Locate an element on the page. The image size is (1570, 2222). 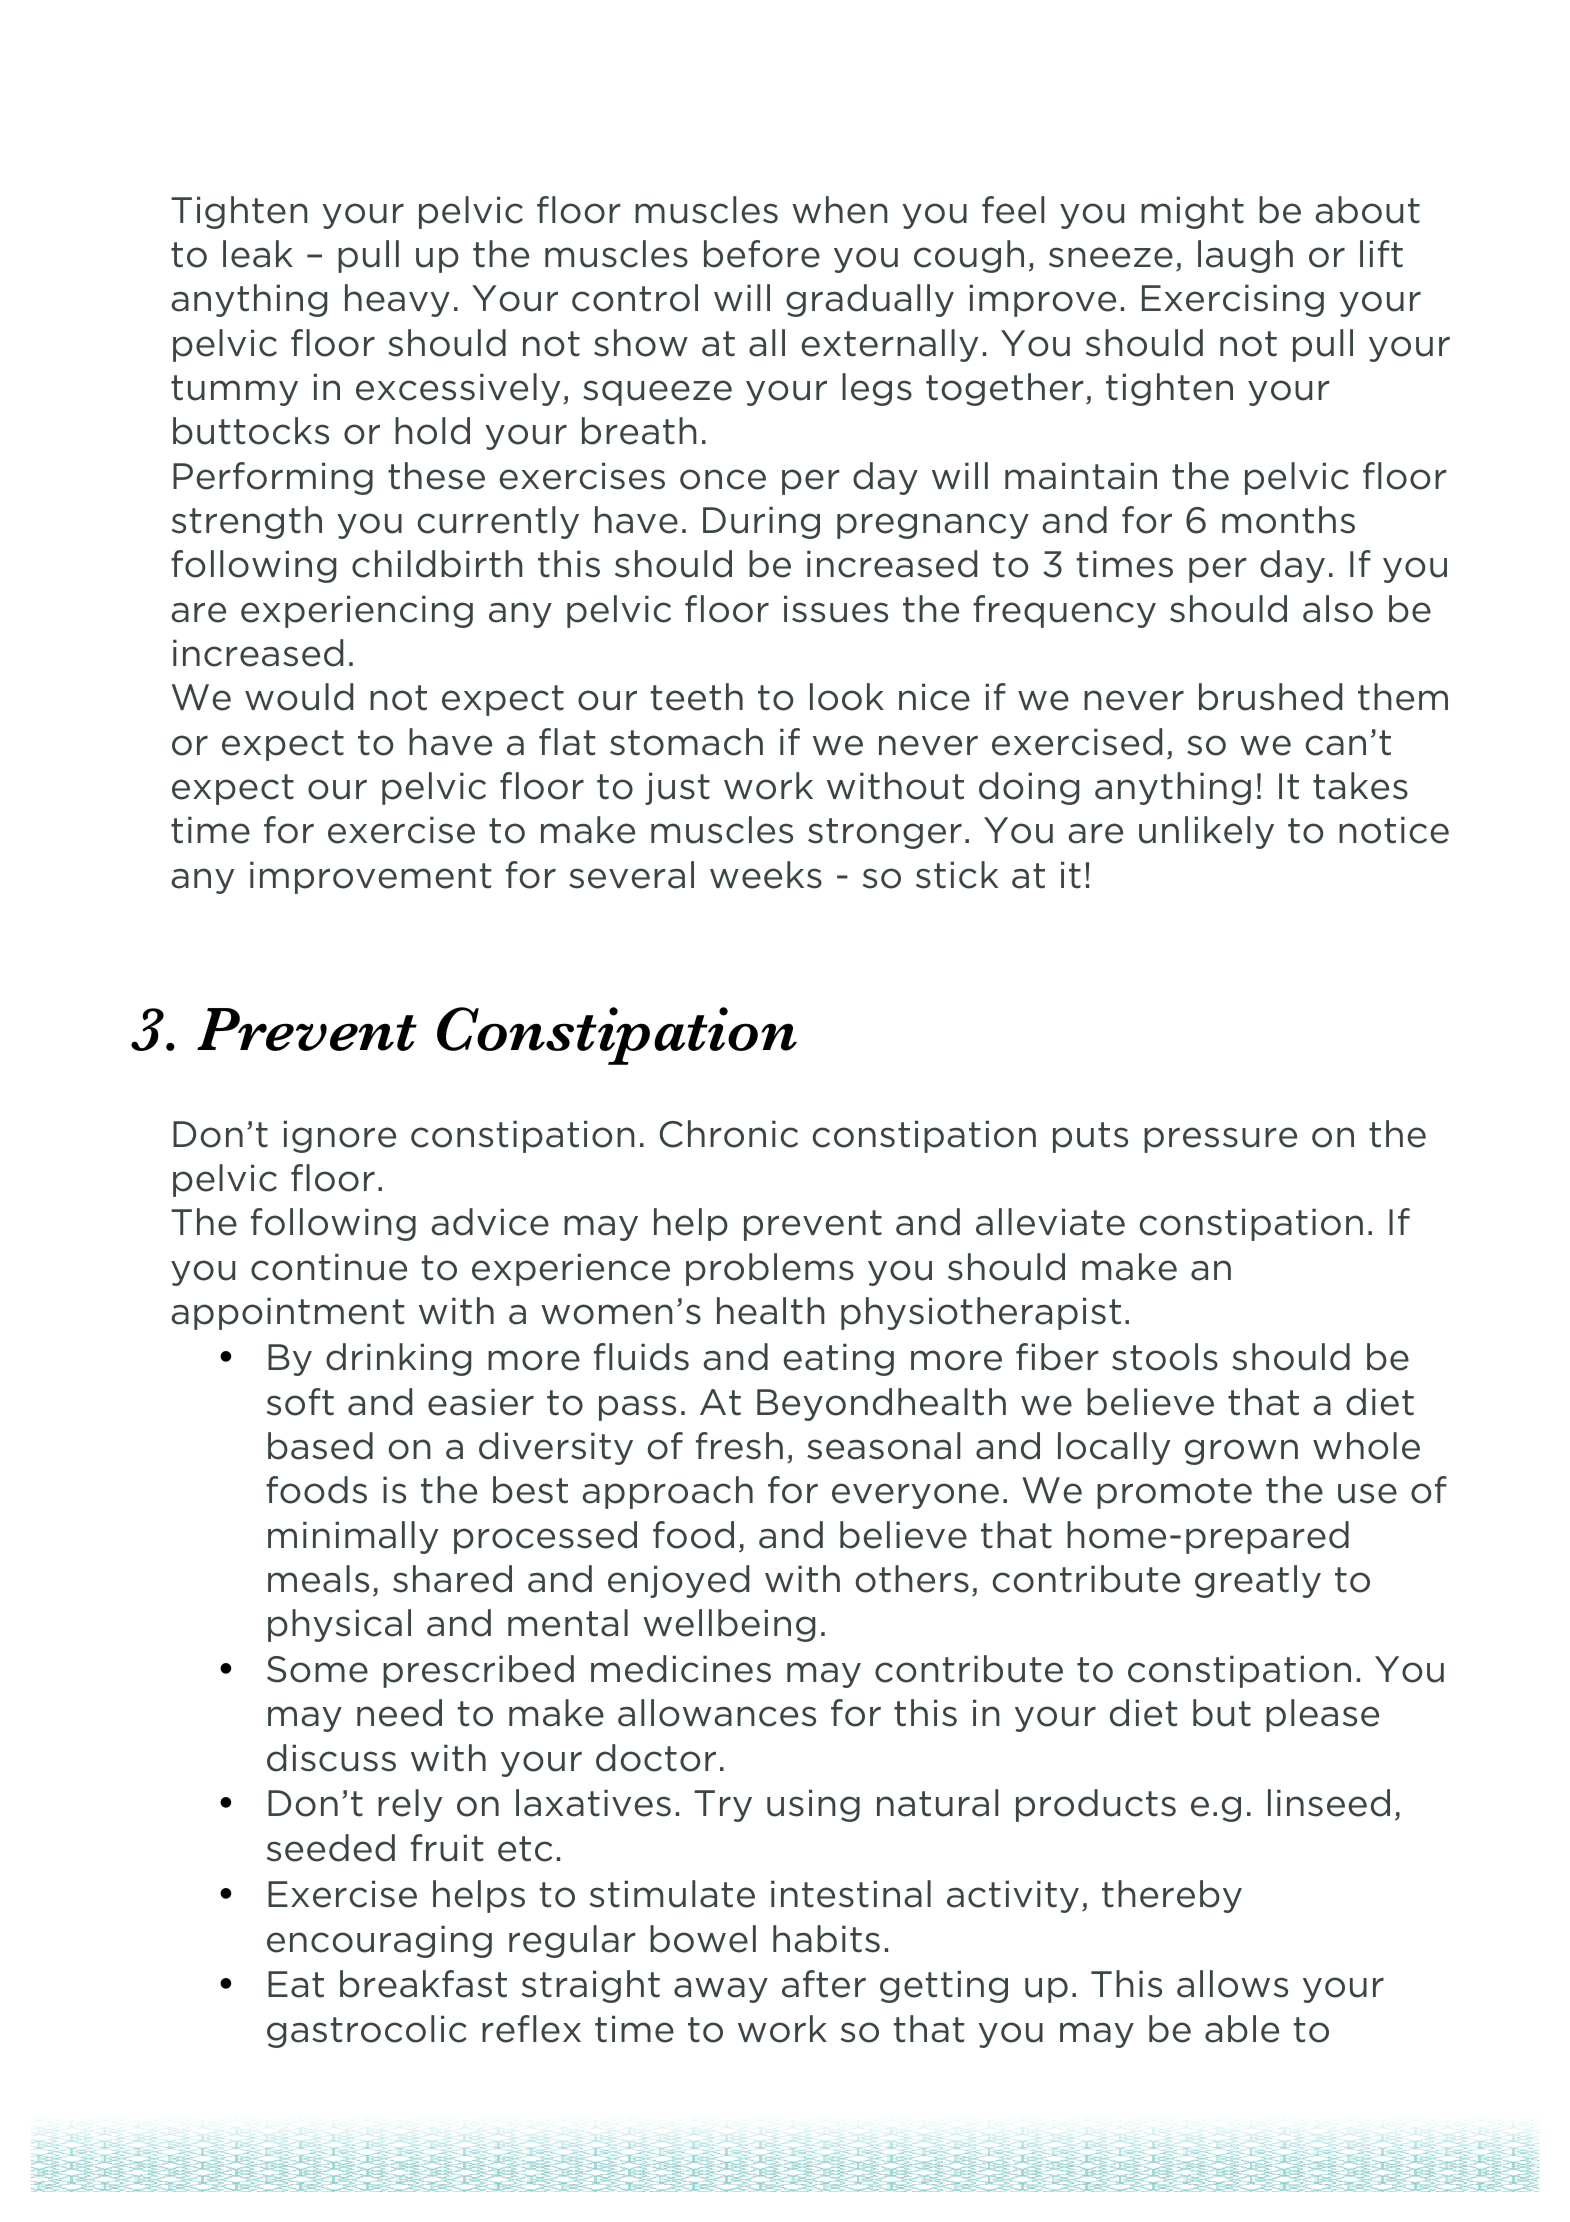
problems is located at coordinates (770, 1269).
